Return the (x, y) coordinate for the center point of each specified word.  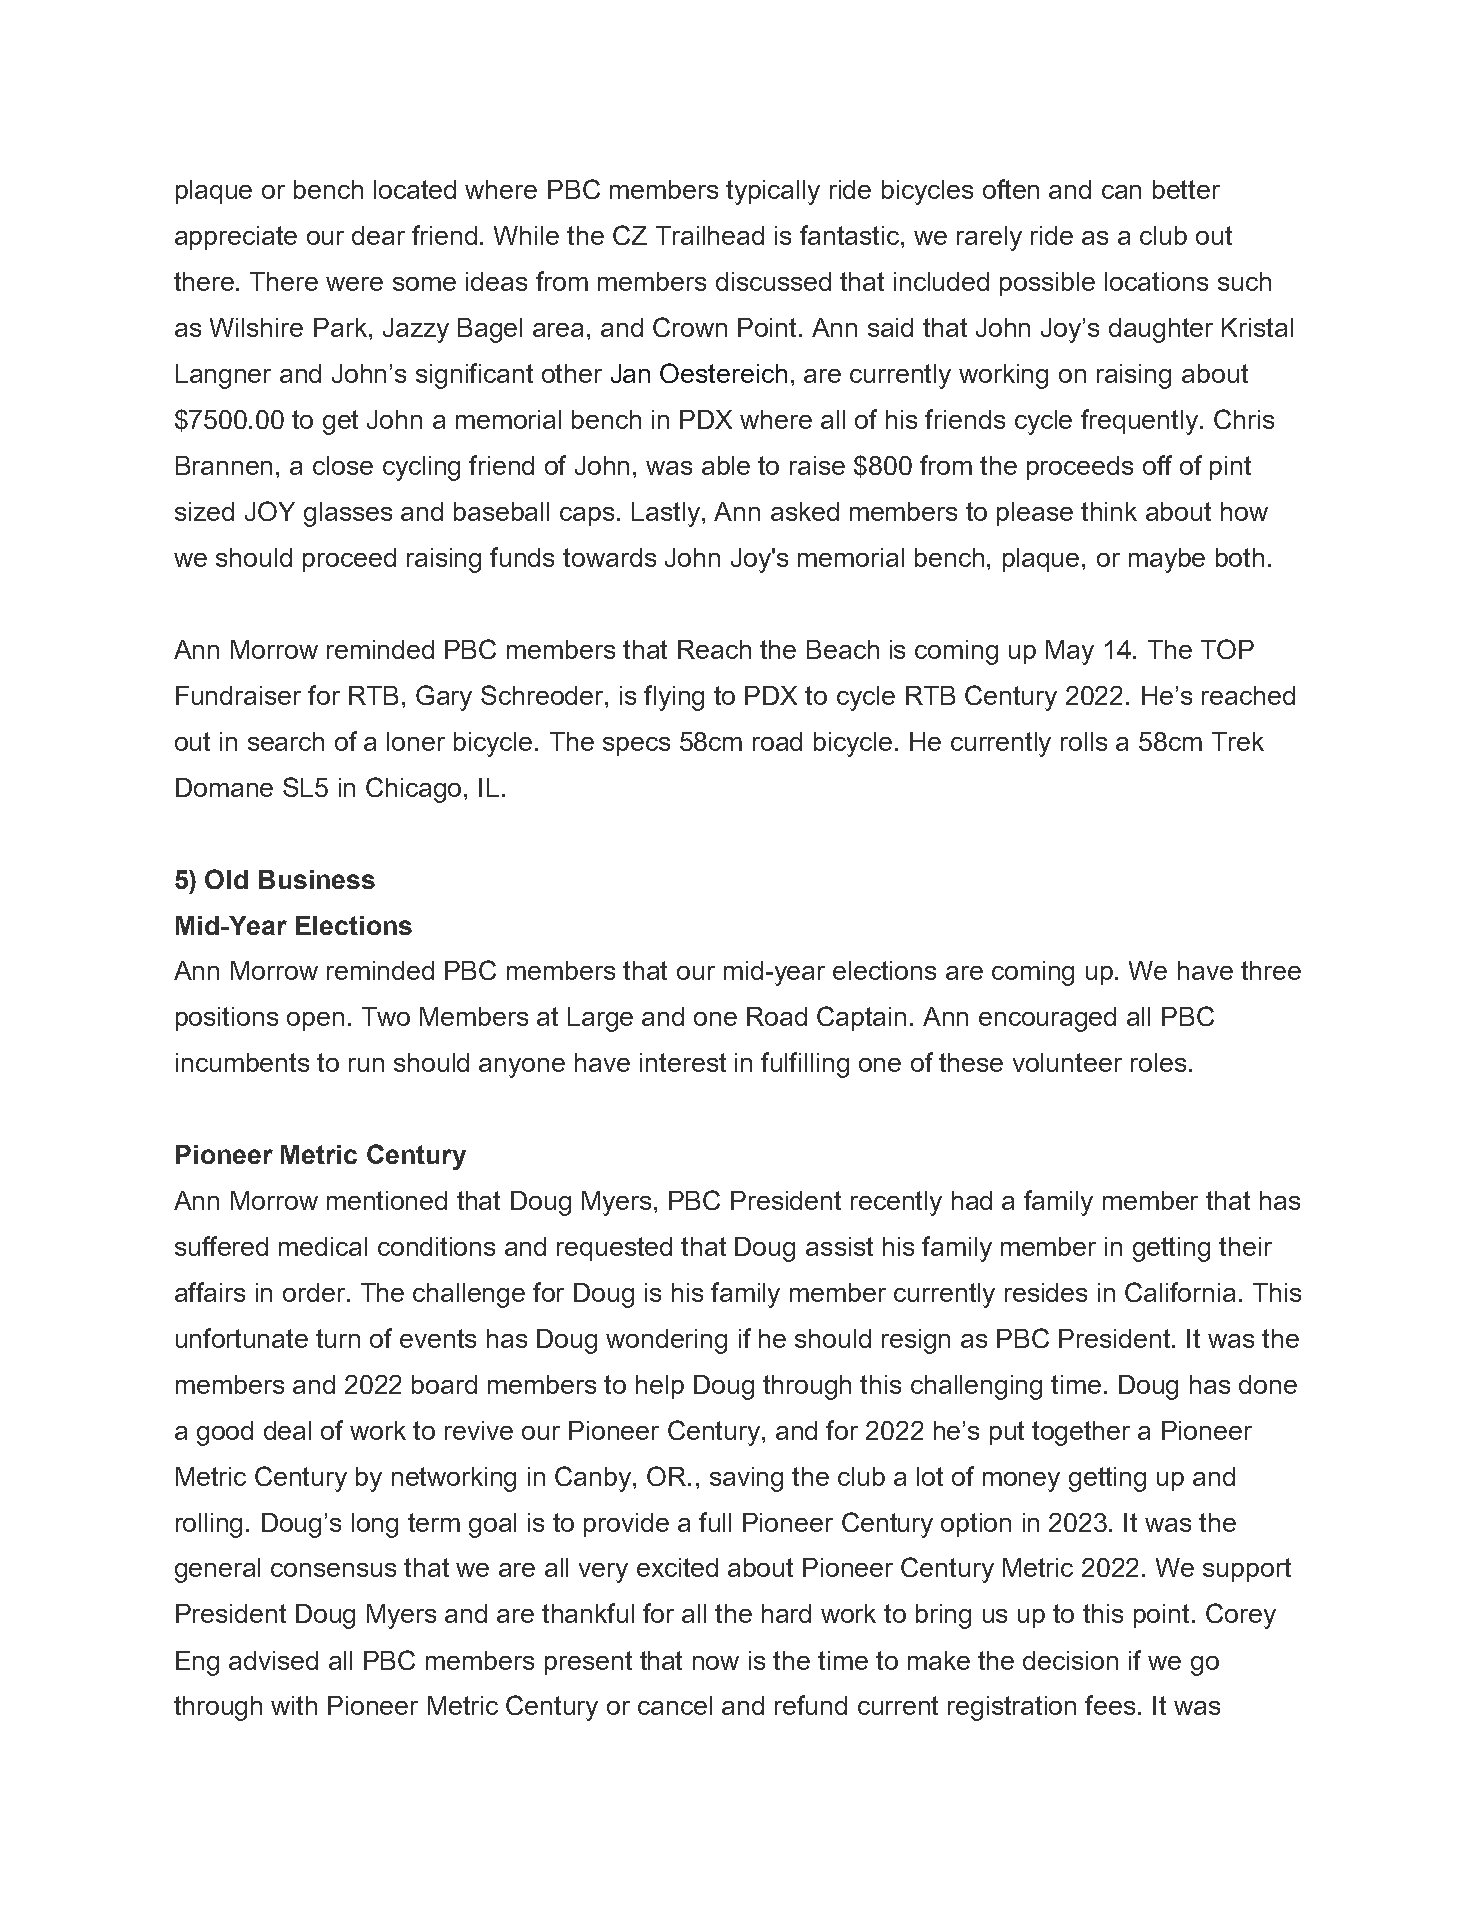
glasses (348, 514)
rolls (1084, 741)
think (1109, 511)
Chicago (415, 790)
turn (338, 1338)
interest (683, 1062)
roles (1158, 1062)
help (660, 1387)
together (1081, 1433)
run (366, 1065)
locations (1156, 281)
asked (805, 511)
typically (773, 192)
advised (273, 1660)
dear (378, 235)
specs (636, 746)
